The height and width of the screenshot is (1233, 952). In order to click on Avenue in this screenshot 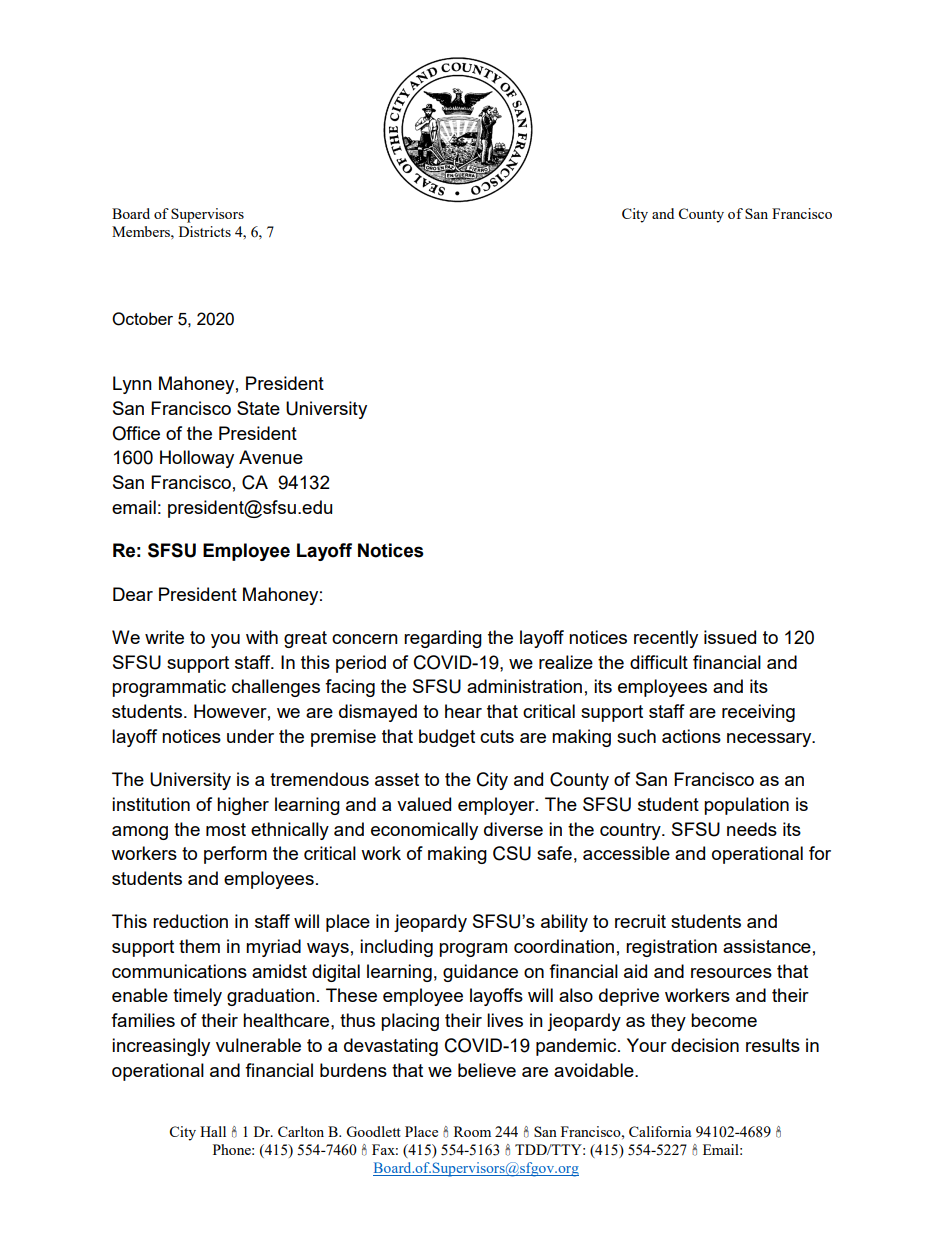, I will do `click(271, 457)`.
